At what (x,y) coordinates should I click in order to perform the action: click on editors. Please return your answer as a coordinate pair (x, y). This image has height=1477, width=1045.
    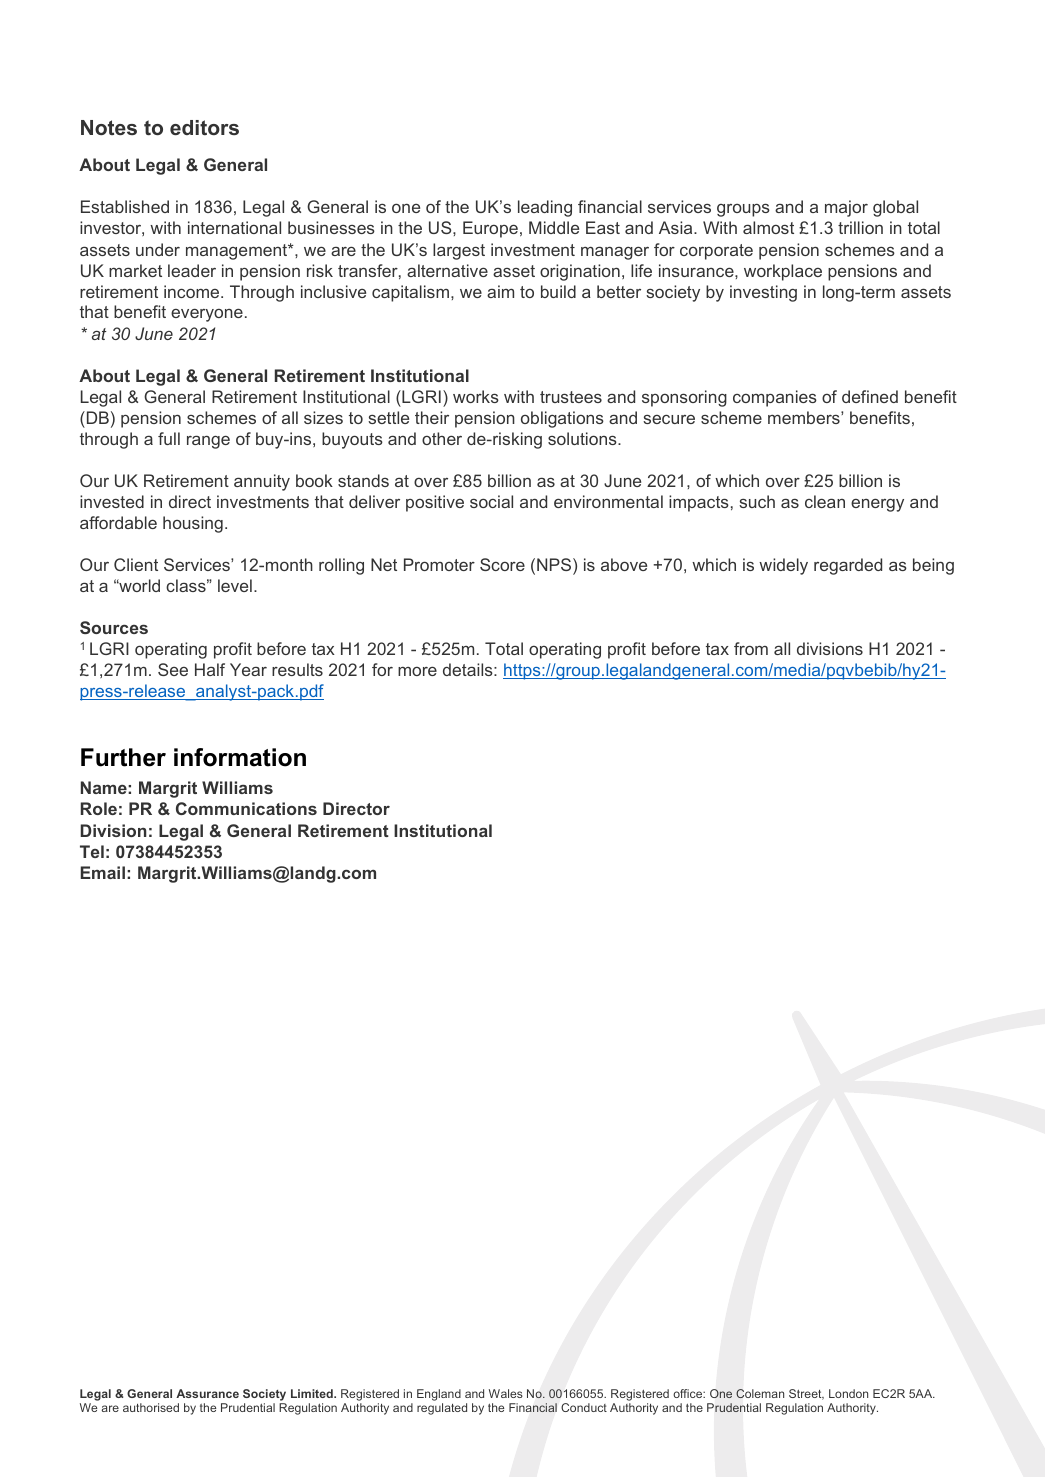
    Looking at the image, I should click on (204, 127).
